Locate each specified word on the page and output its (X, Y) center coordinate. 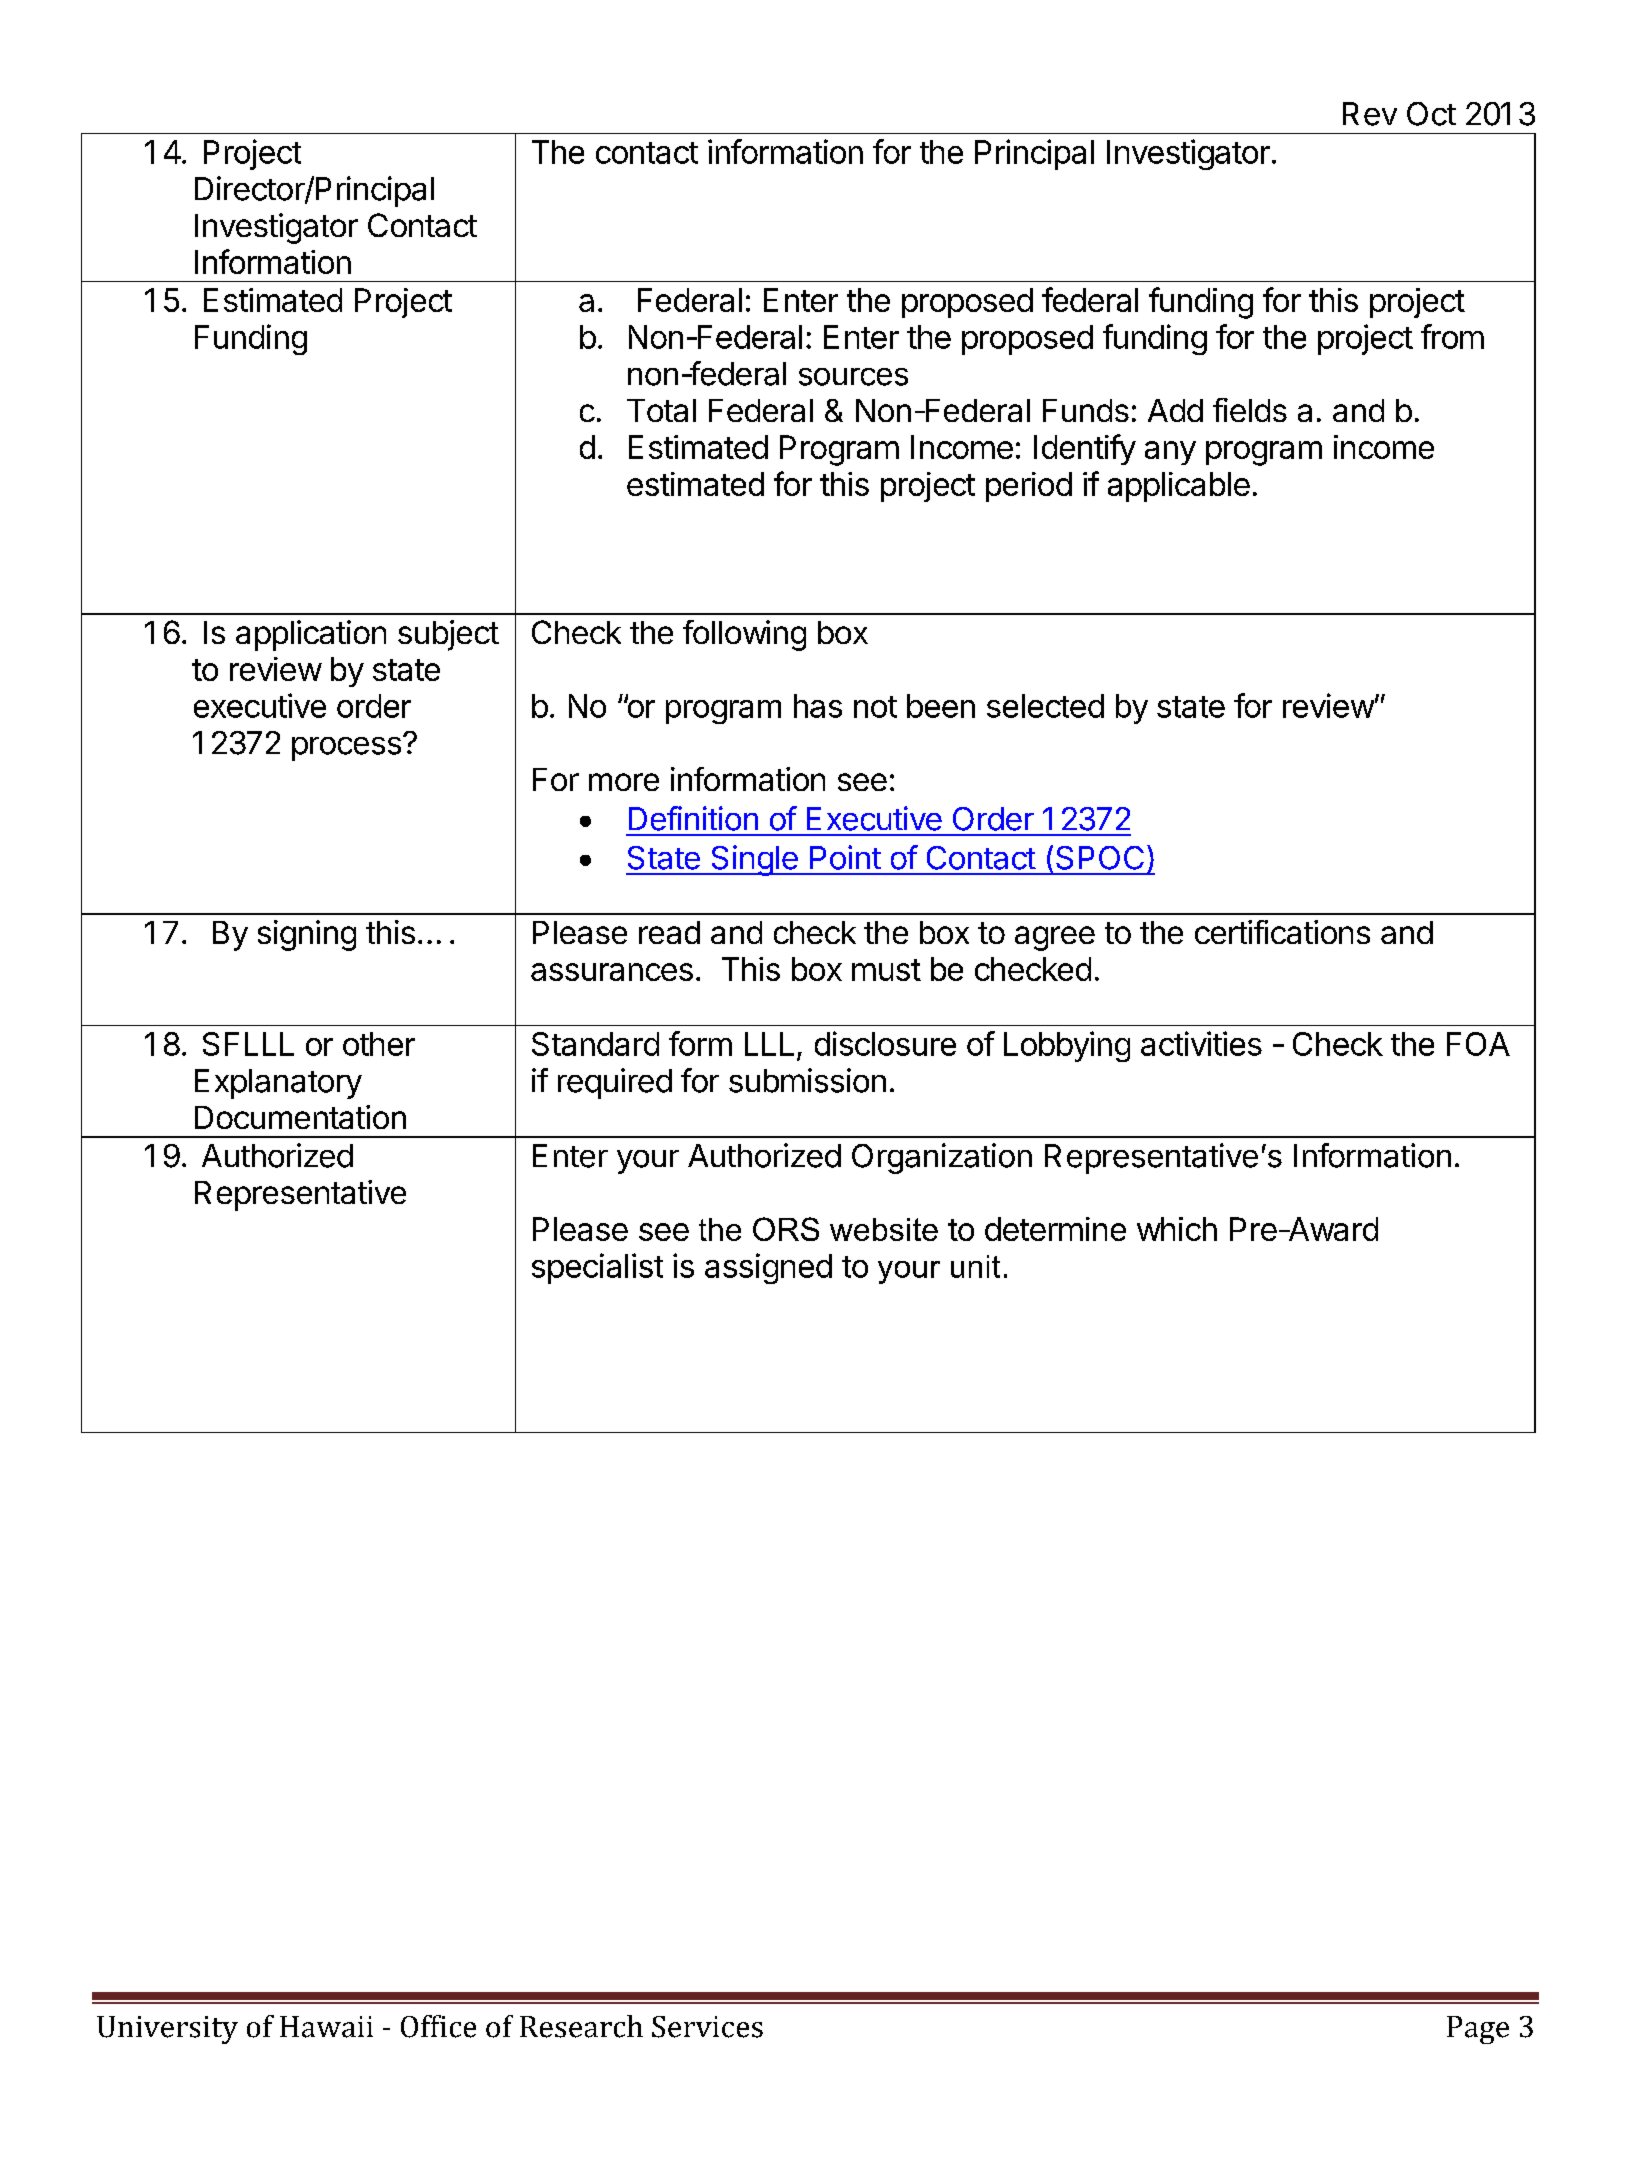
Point (845, 857)
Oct (1431, 114)
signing (307, 935)
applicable (1179, 487)
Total (661, 410)
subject (448, 635)
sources (853, 377)
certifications (1282, 932)
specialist (597, 1268)
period (1029, 487)
